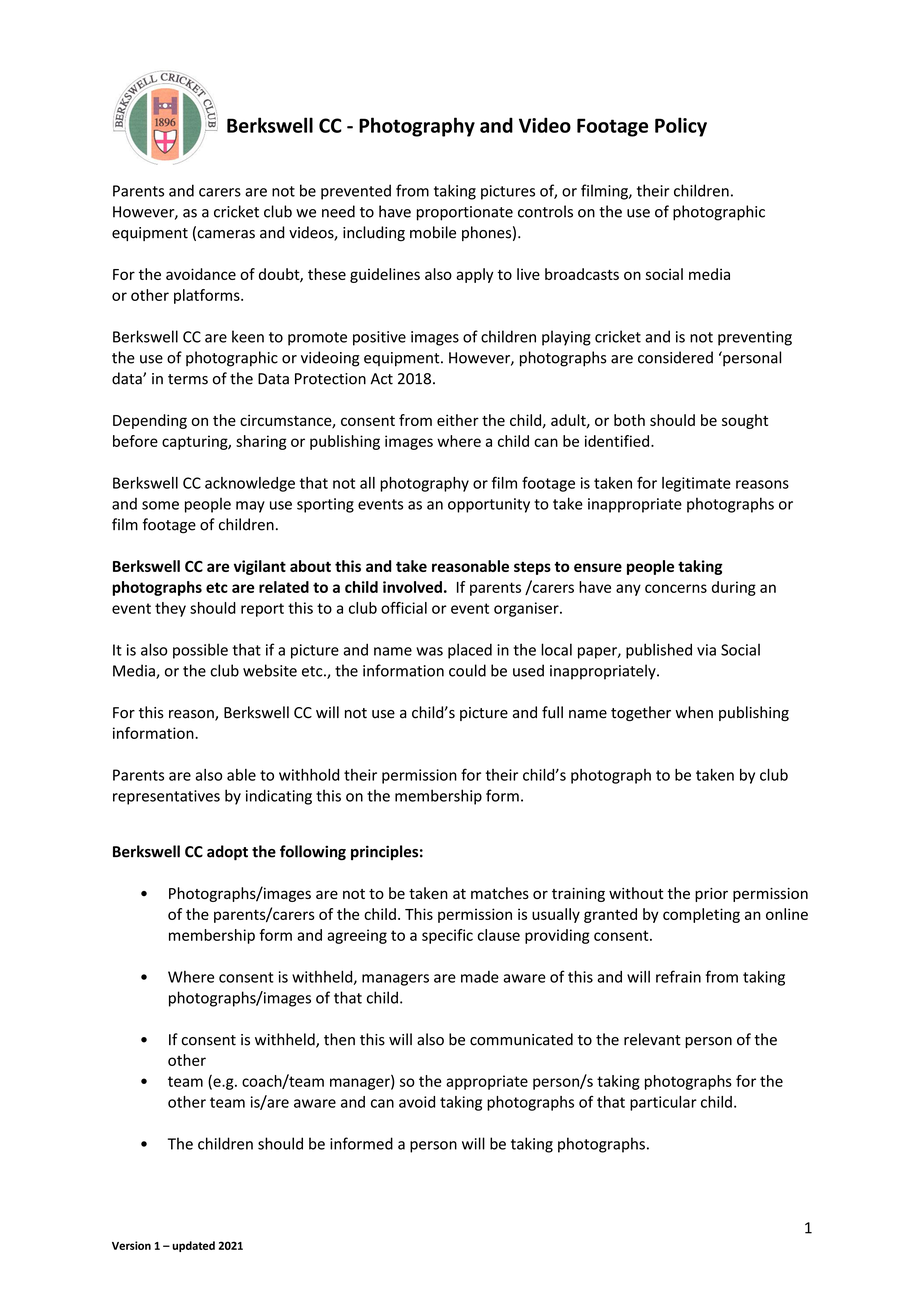 The image size is (924, 1308). What do you see at coordinates (681, 127) in the document?
I see `Policy` at bounding box center [681, 127].
